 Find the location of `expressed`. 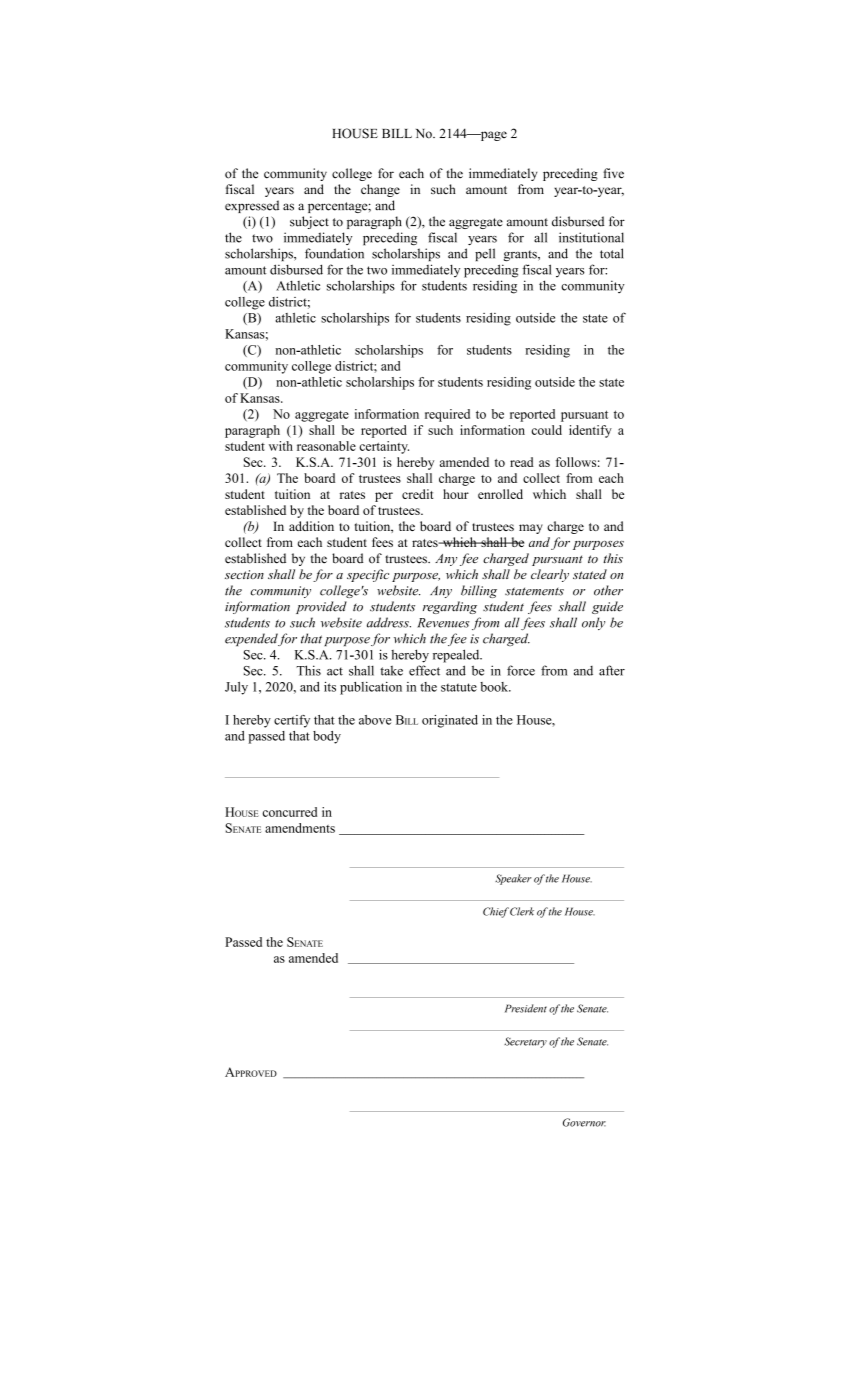

expressed is located at coordinates (252, 206).
